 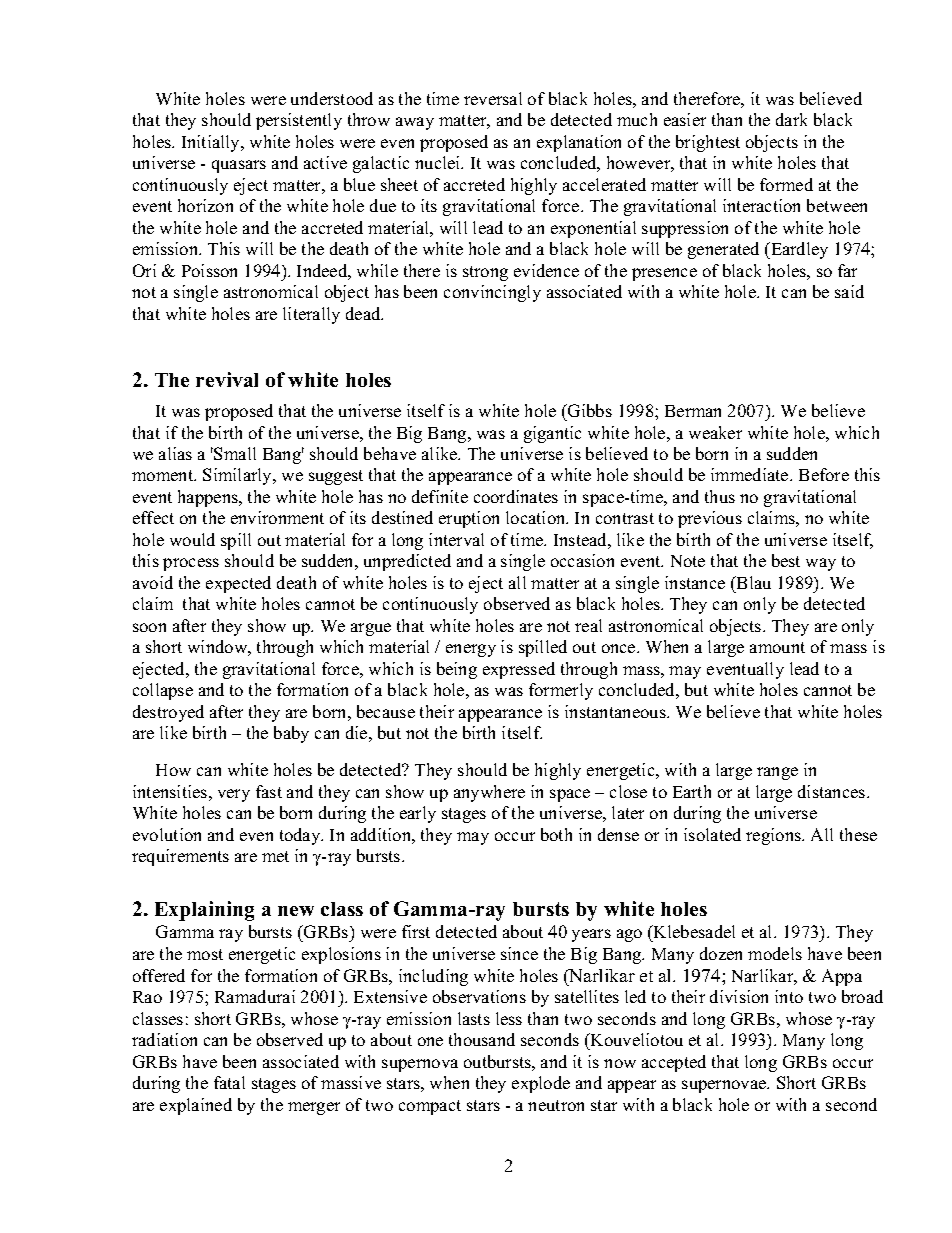 What do you see at coordinates (751, 474) in the screenshot?
I see `immediate` at bounding box center [751, 474].
